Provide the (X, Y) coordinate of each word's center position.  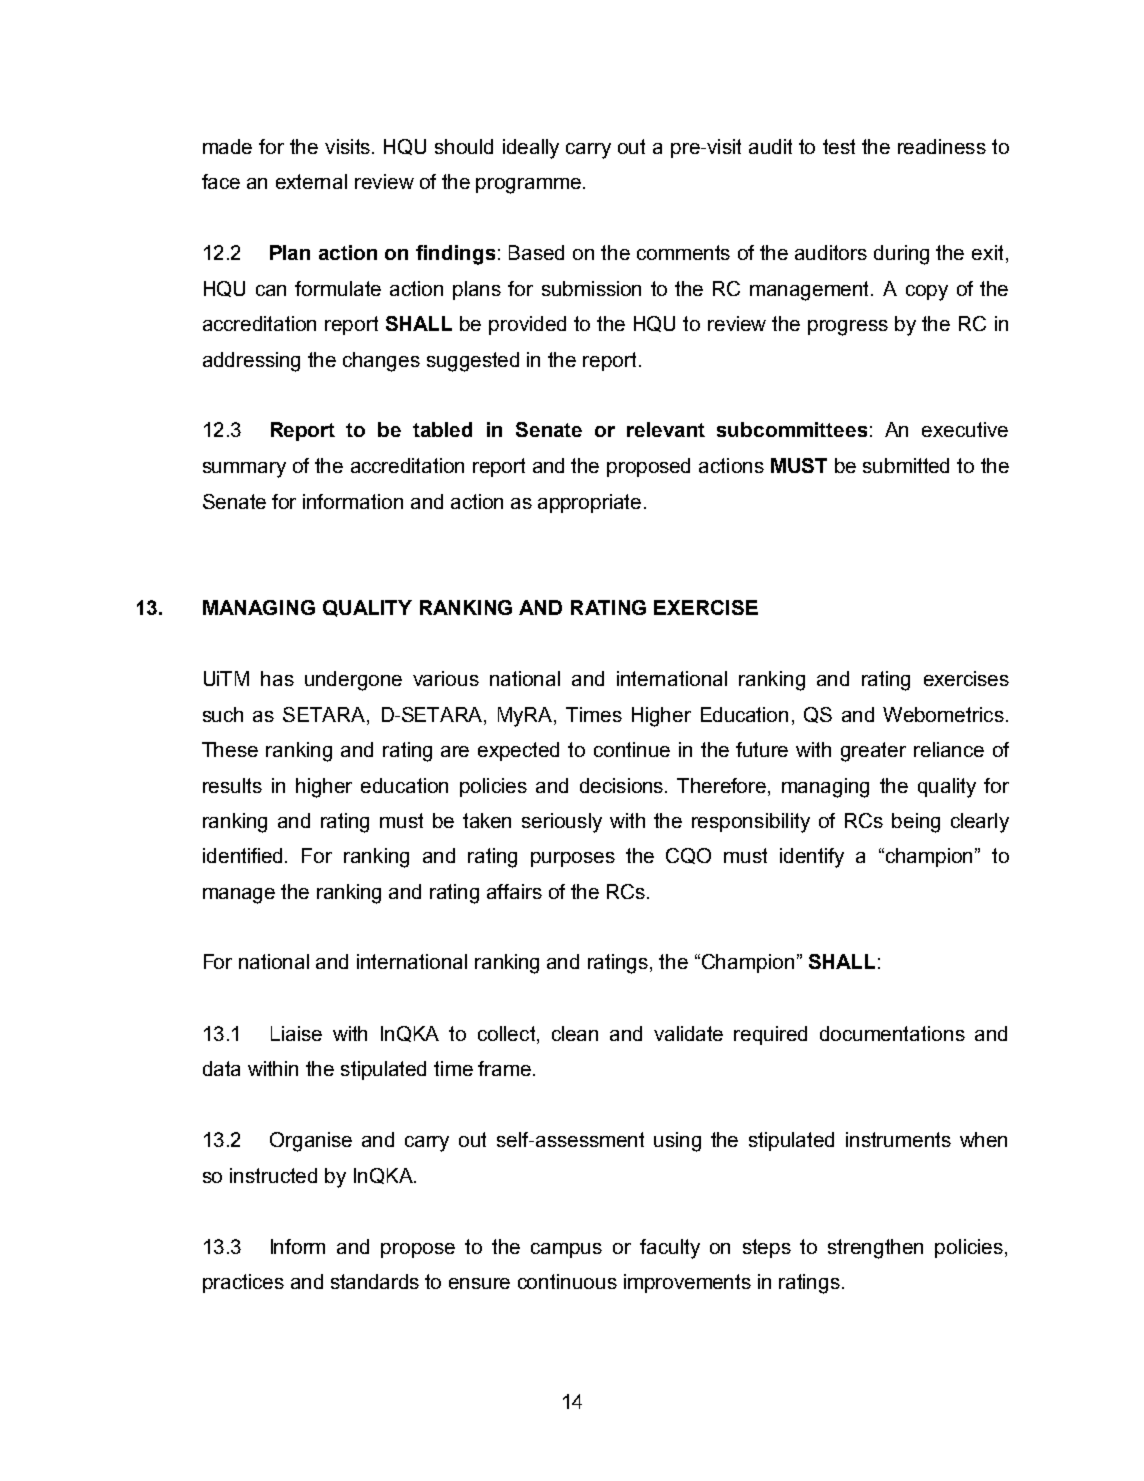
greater (873, 752)
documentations (892, 1033)
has (277, 678)
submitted (906, 465)
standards (375, 1281)
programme (528, 186)
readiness (942, 146)
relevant (666, 429)
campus (566, 1250)
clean (575, 1033)
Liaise (296, 1033)
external (311, 181)
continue (632, 749)
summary (244, 470)
